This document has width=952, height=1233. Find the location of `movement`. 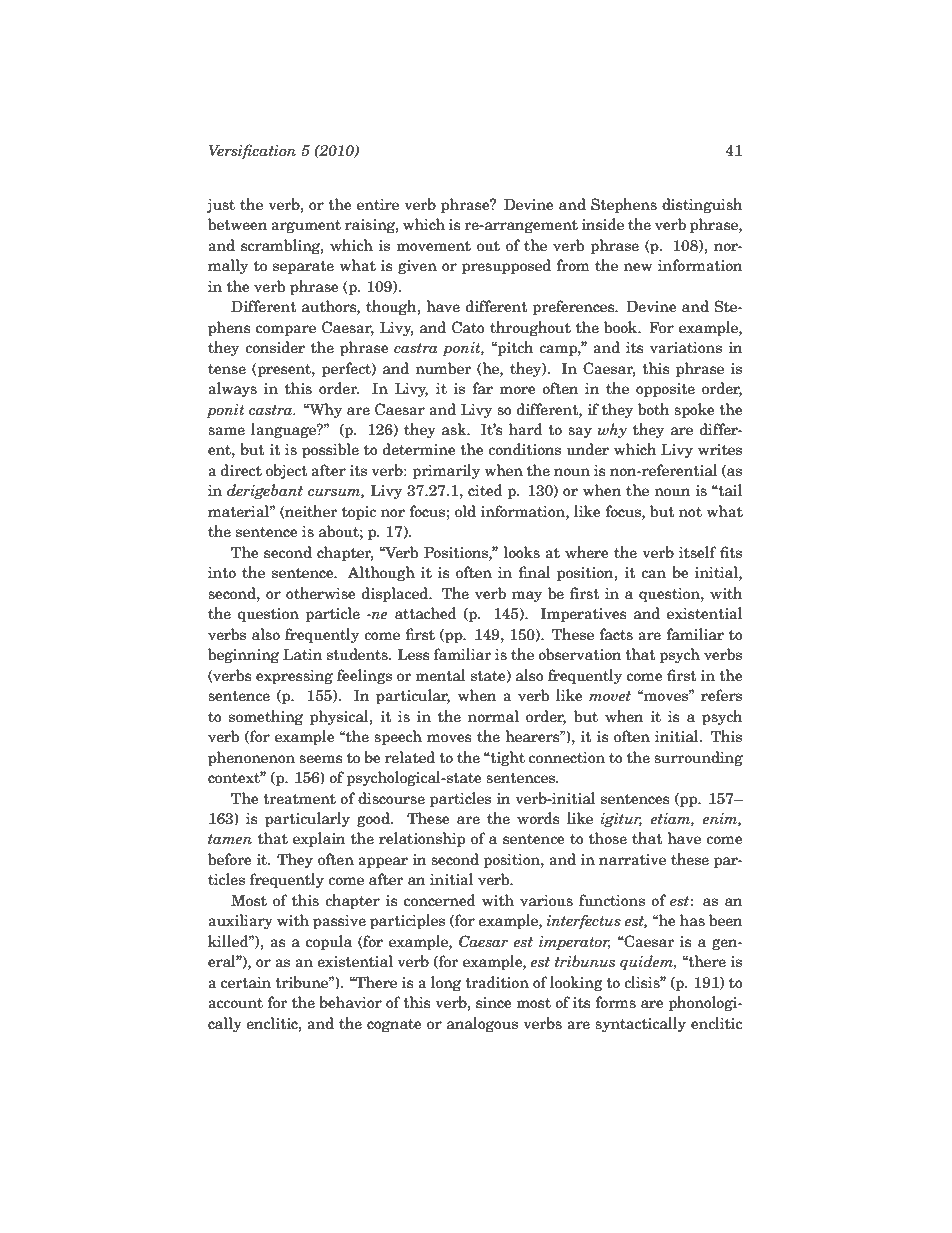

movement is located at coordinates (433, 246).
